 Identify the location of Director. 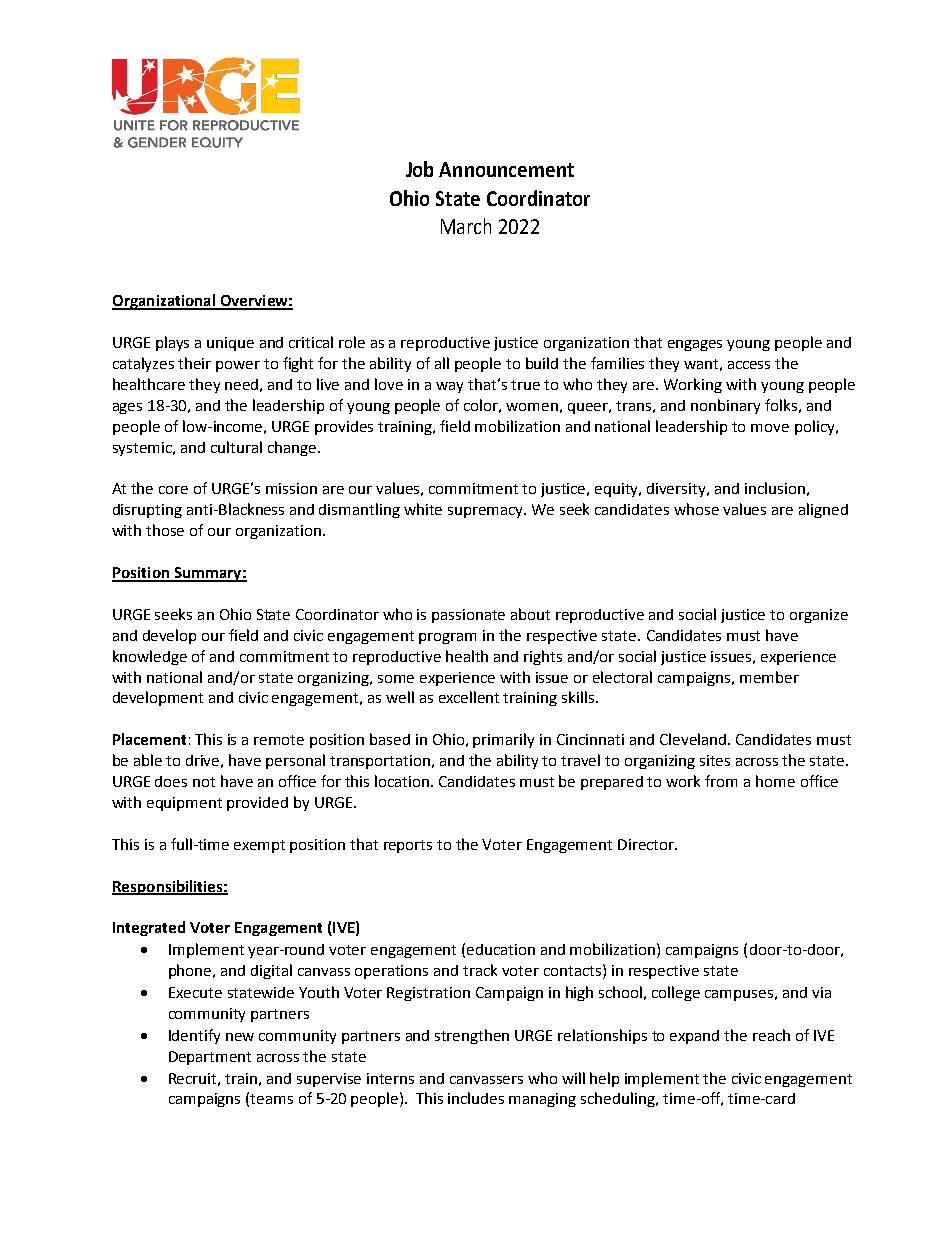
(647, 844).
